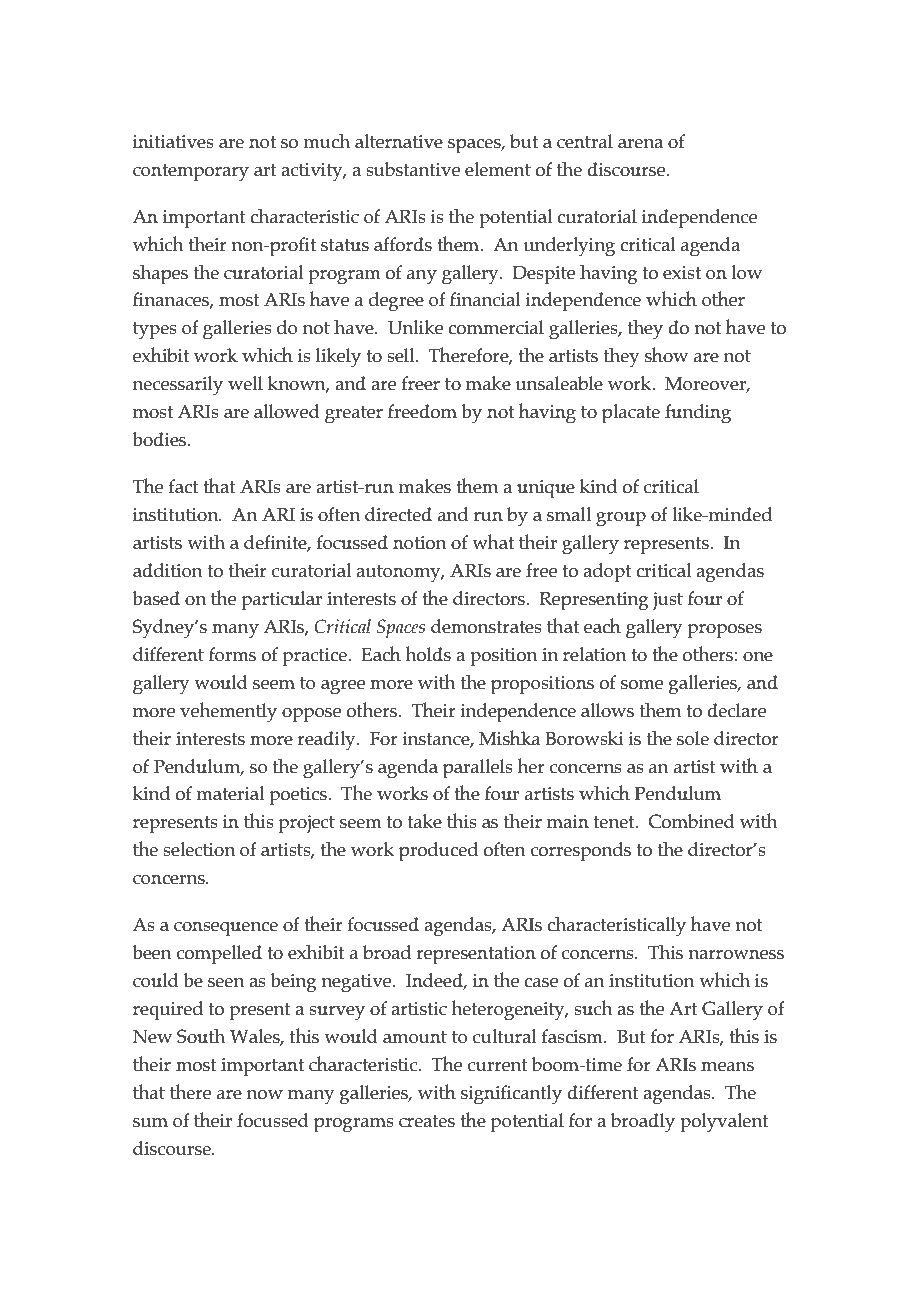 The height and width of the screenshot is (1308, 924). What do you see at coordinates (640, 144) in the screenshot?
I see `arena` at bounding box center [640, 144].
